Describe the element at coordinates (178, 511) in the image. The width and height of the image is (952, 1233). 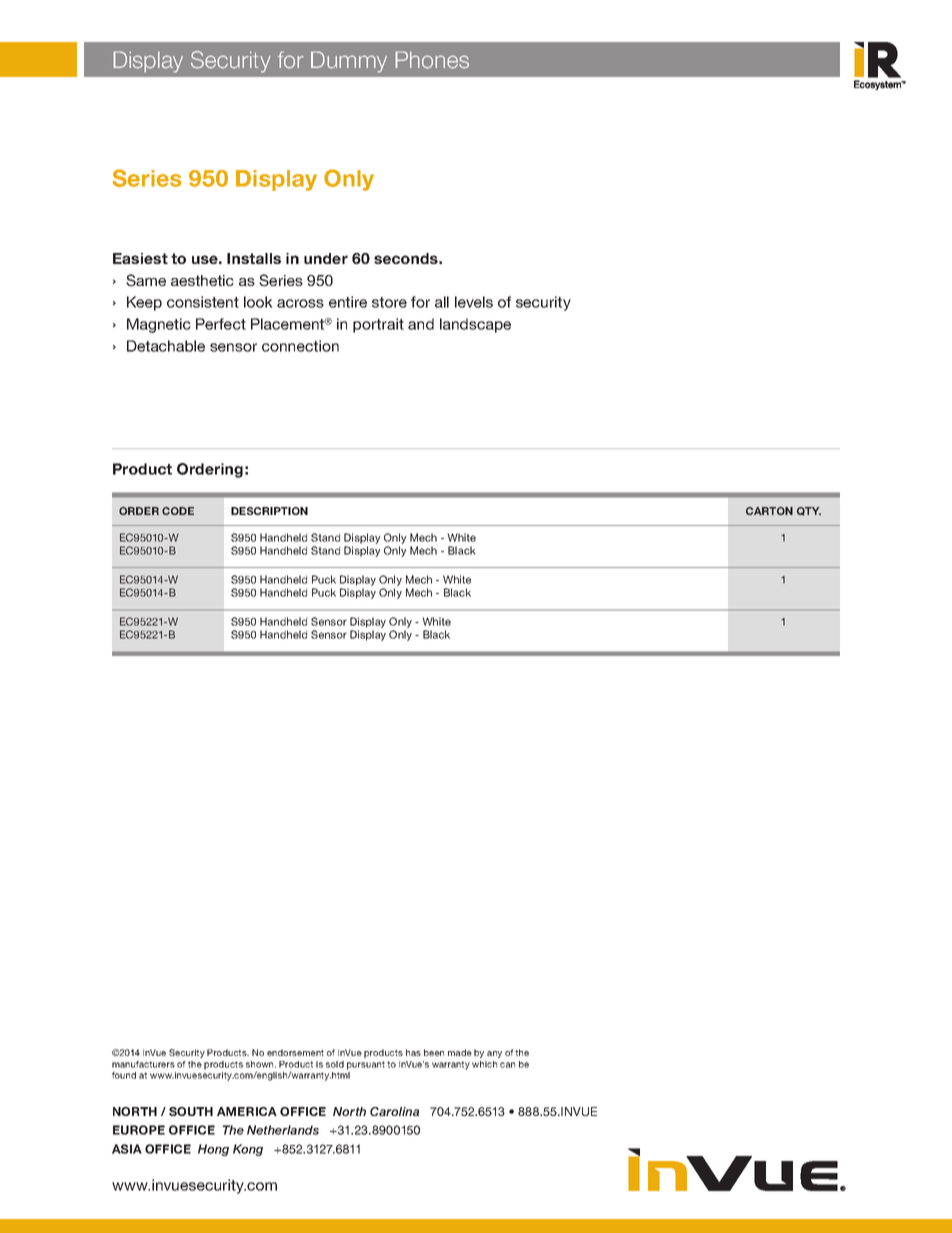
I see `CODE` at that location.
